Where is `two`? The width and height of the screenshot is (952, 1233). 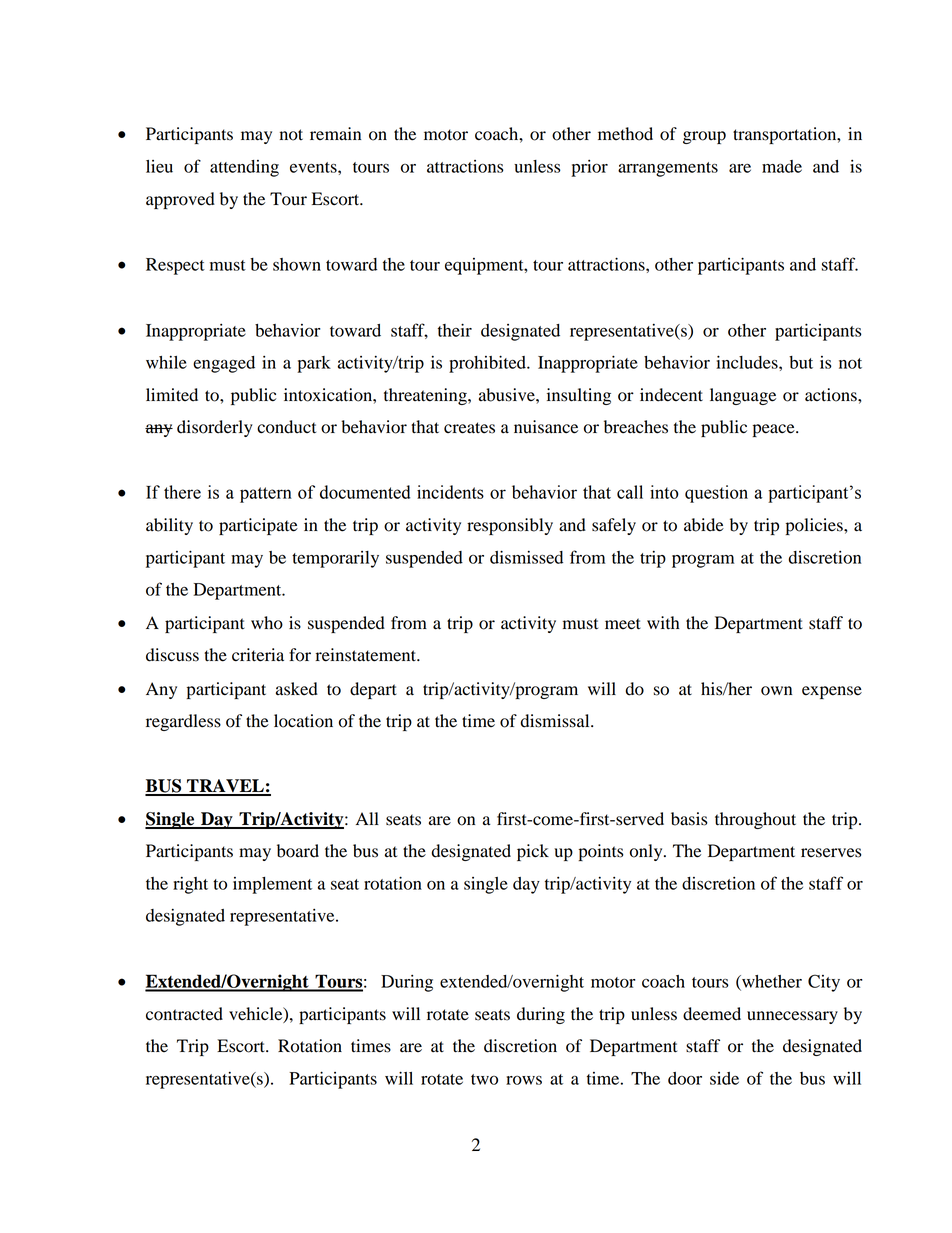 two is located at coordinates (484, 1079).
